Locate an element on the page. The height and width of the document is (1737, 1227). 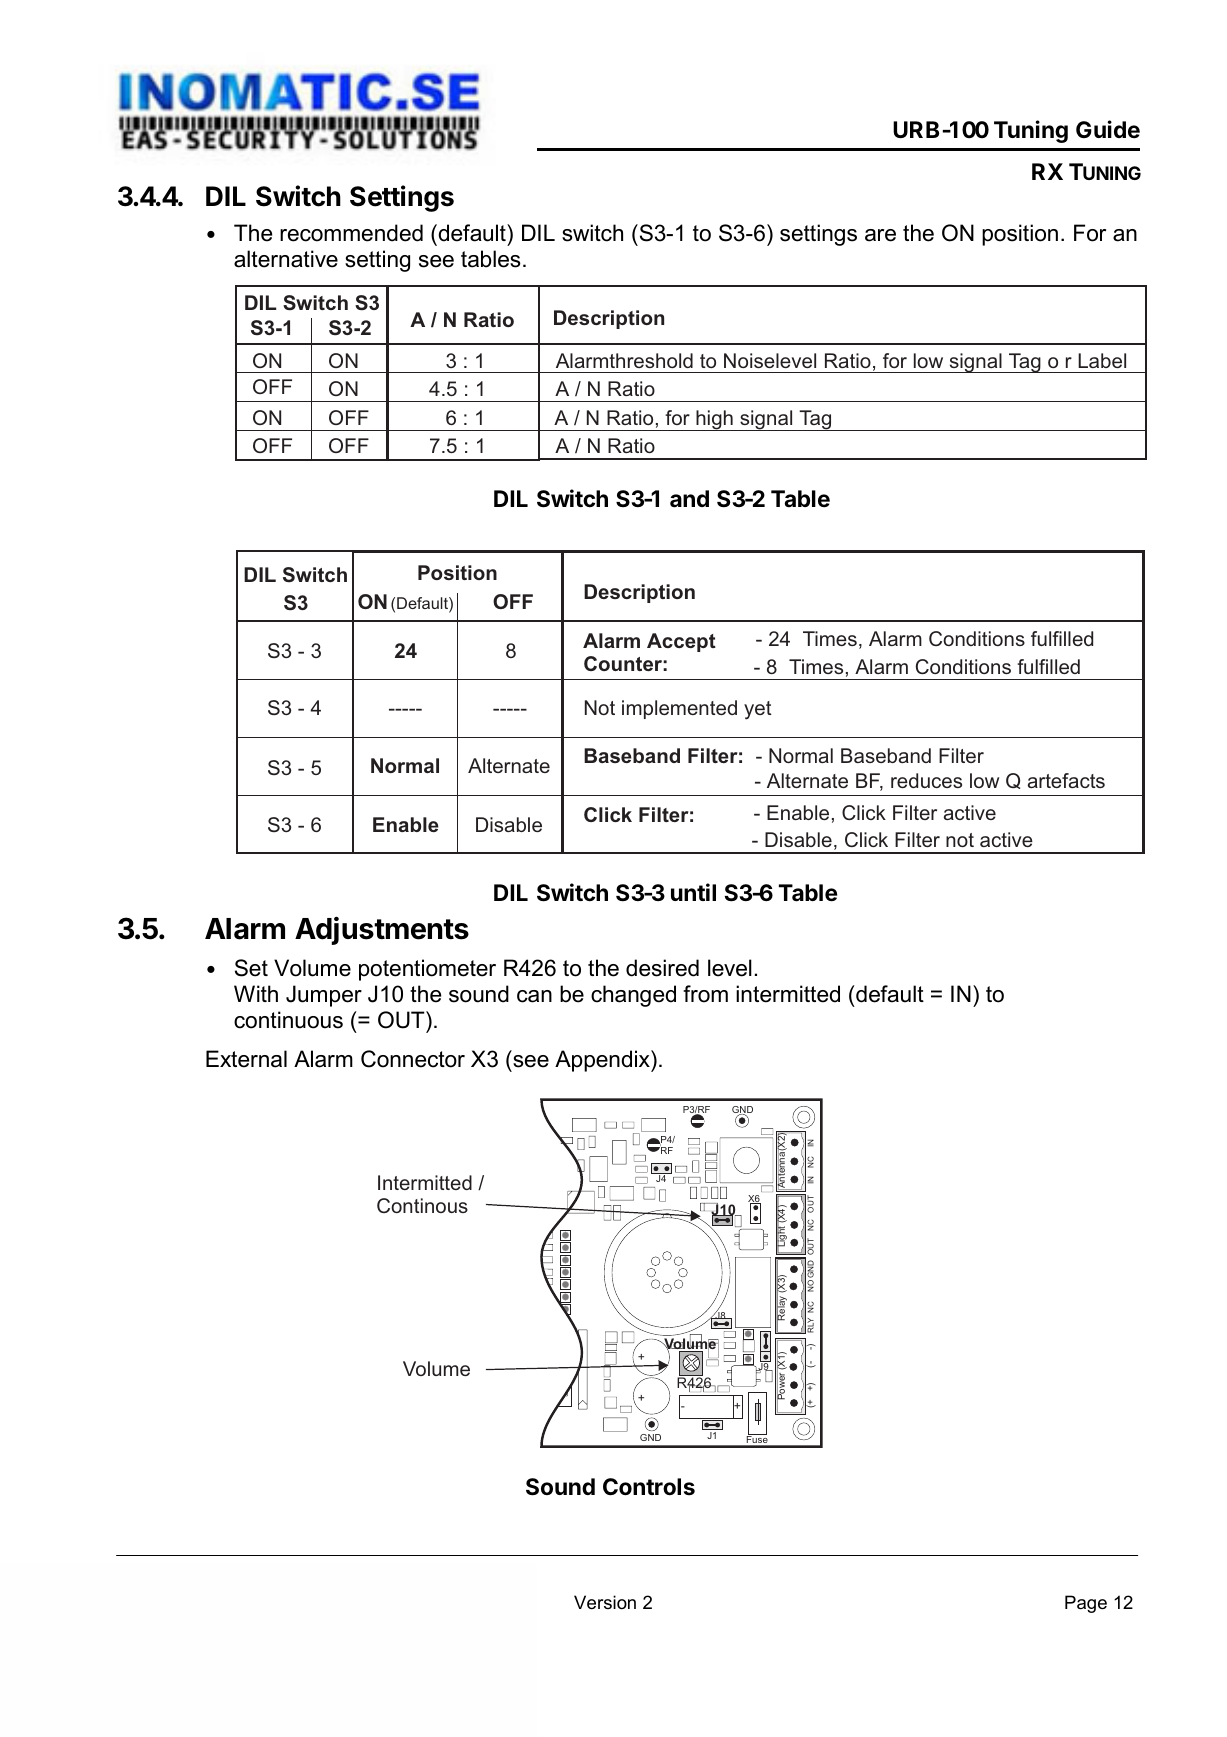
Version is located at coordinates (605, 1602).
